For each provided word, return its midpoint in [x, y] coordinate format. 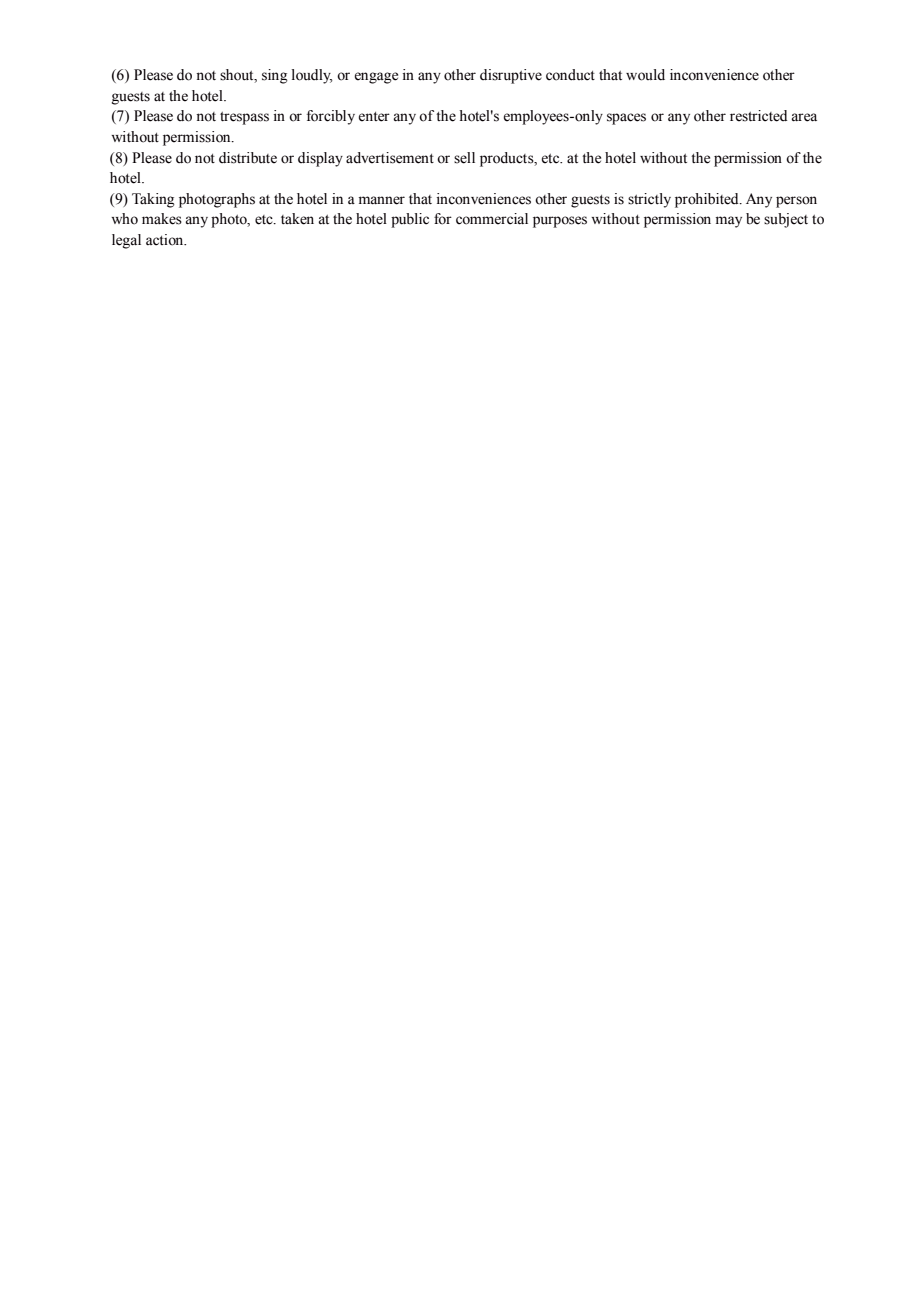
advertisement [390, 158]
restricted [758, 116]
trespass [244, 118]
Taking [153, 200]
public [410, 220]
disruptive [511, 76]
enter [374, 117]
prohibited [708, 200]
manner [382, 200]
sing [275, 76]
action [166, 240]
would [645, 75]
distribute [248, 158]
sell [464, 158]
